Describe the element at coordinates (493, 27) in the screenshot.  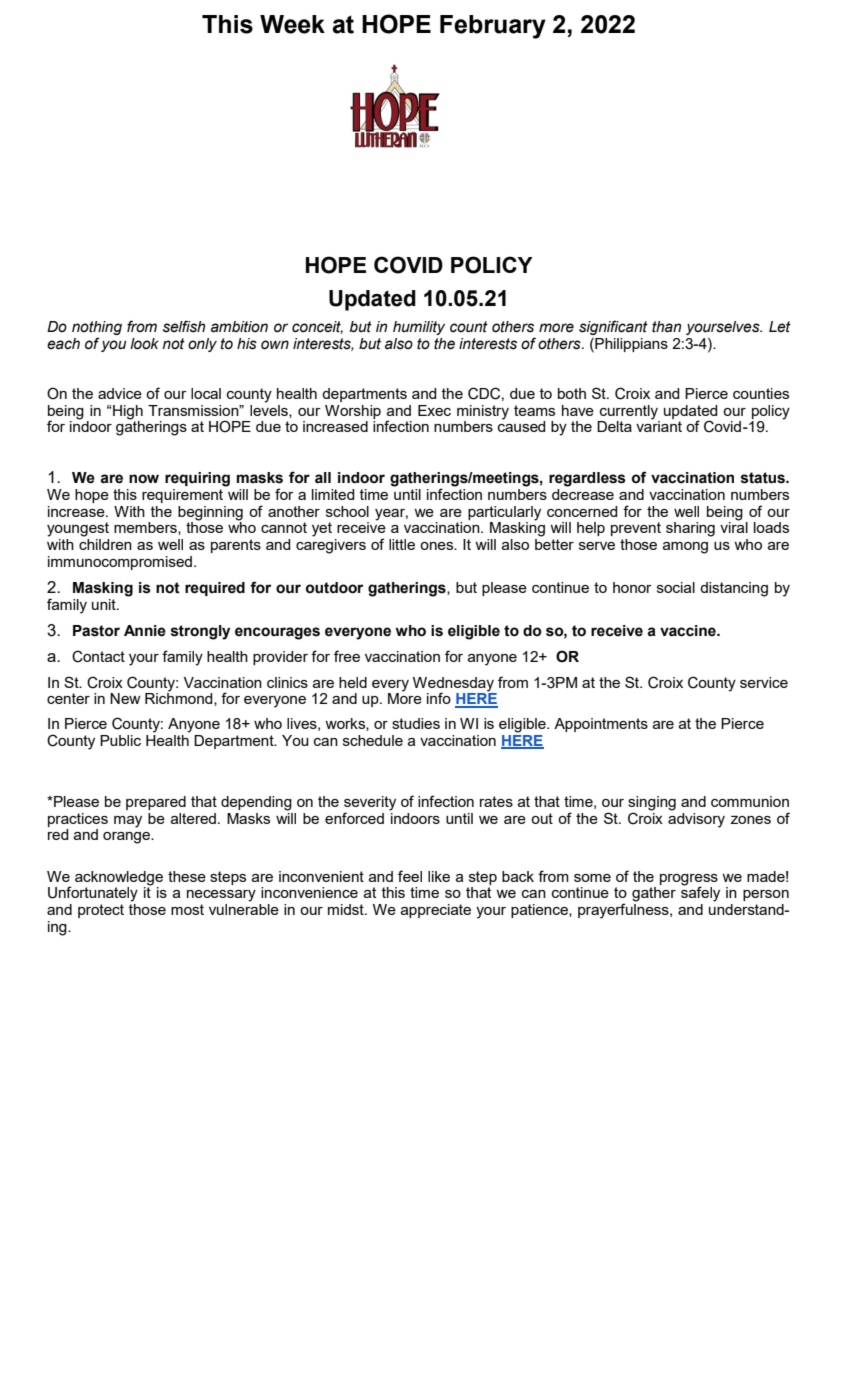
I see `February` at that location.
